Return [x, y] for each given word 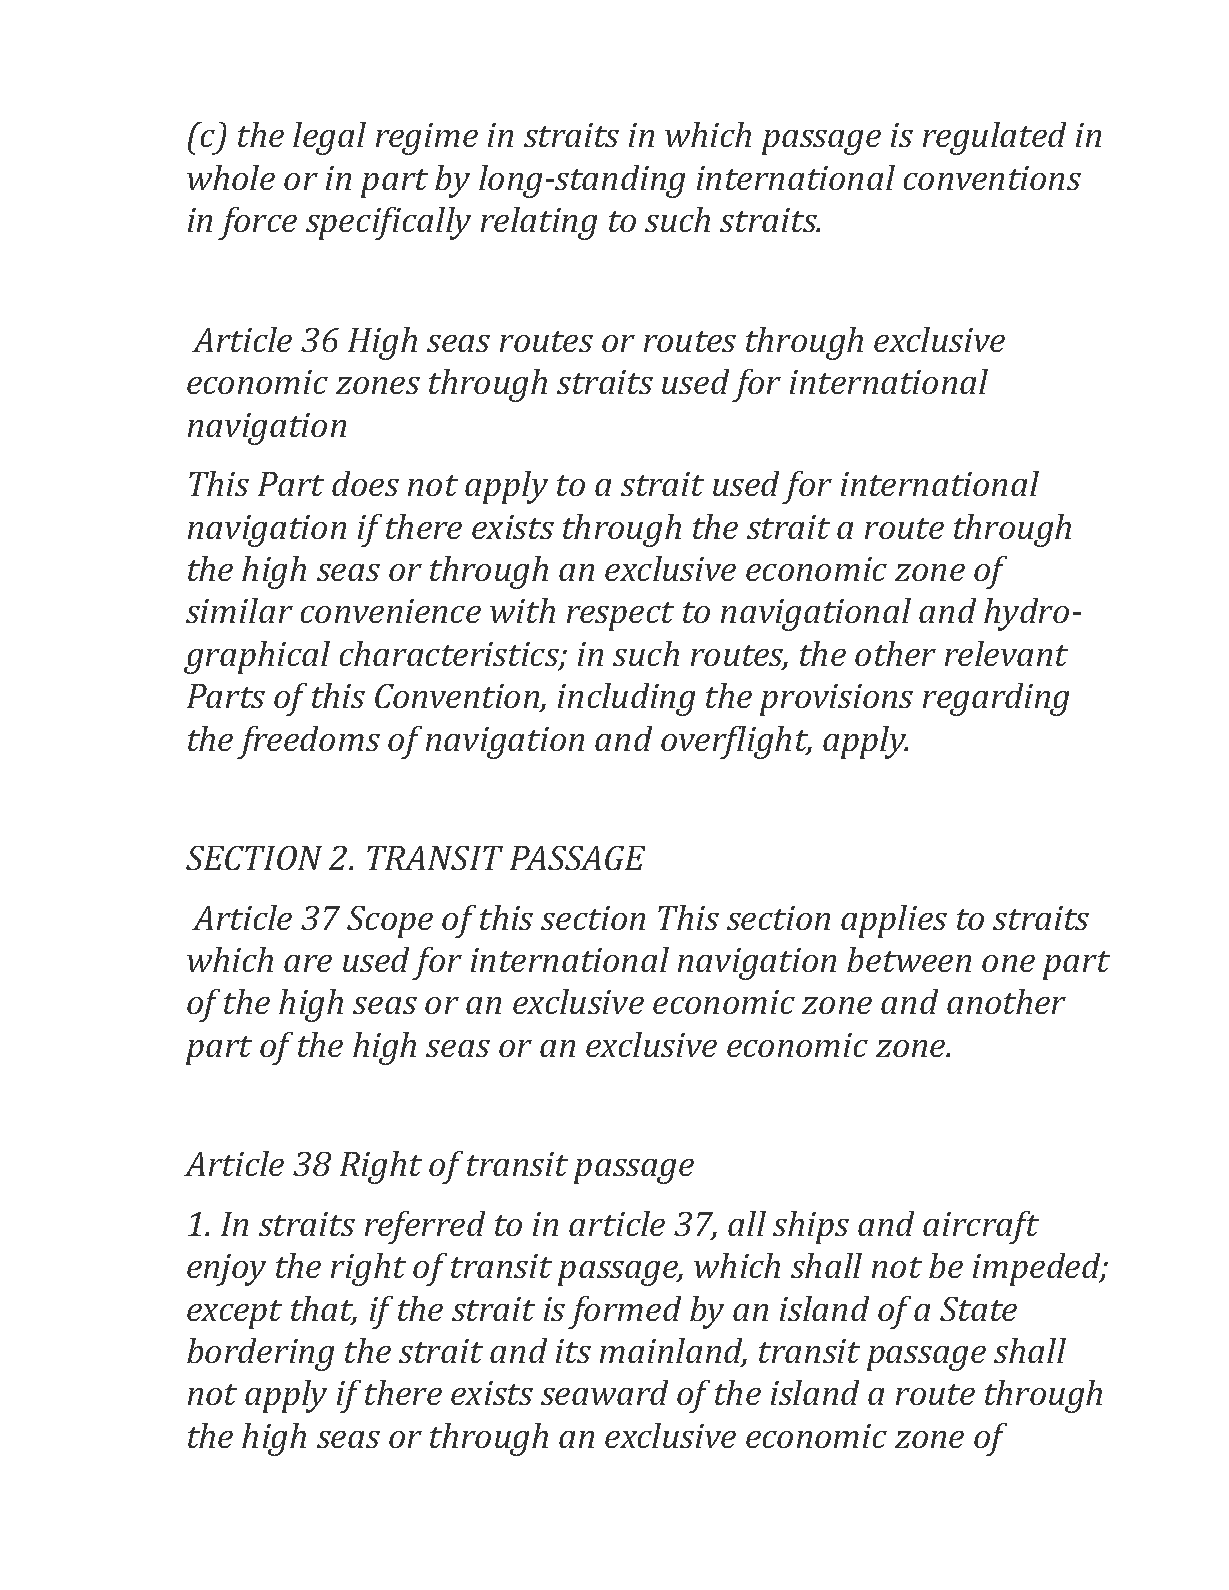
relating [539, 223]
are [308, 963]
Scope [390, 922]
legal [329, 138]
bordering [260, 1354]
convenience [391, 611]
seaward [604, 1392]
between [909, 959]
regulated [994, 138]
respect [620, 616]
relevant [1006, 653]
